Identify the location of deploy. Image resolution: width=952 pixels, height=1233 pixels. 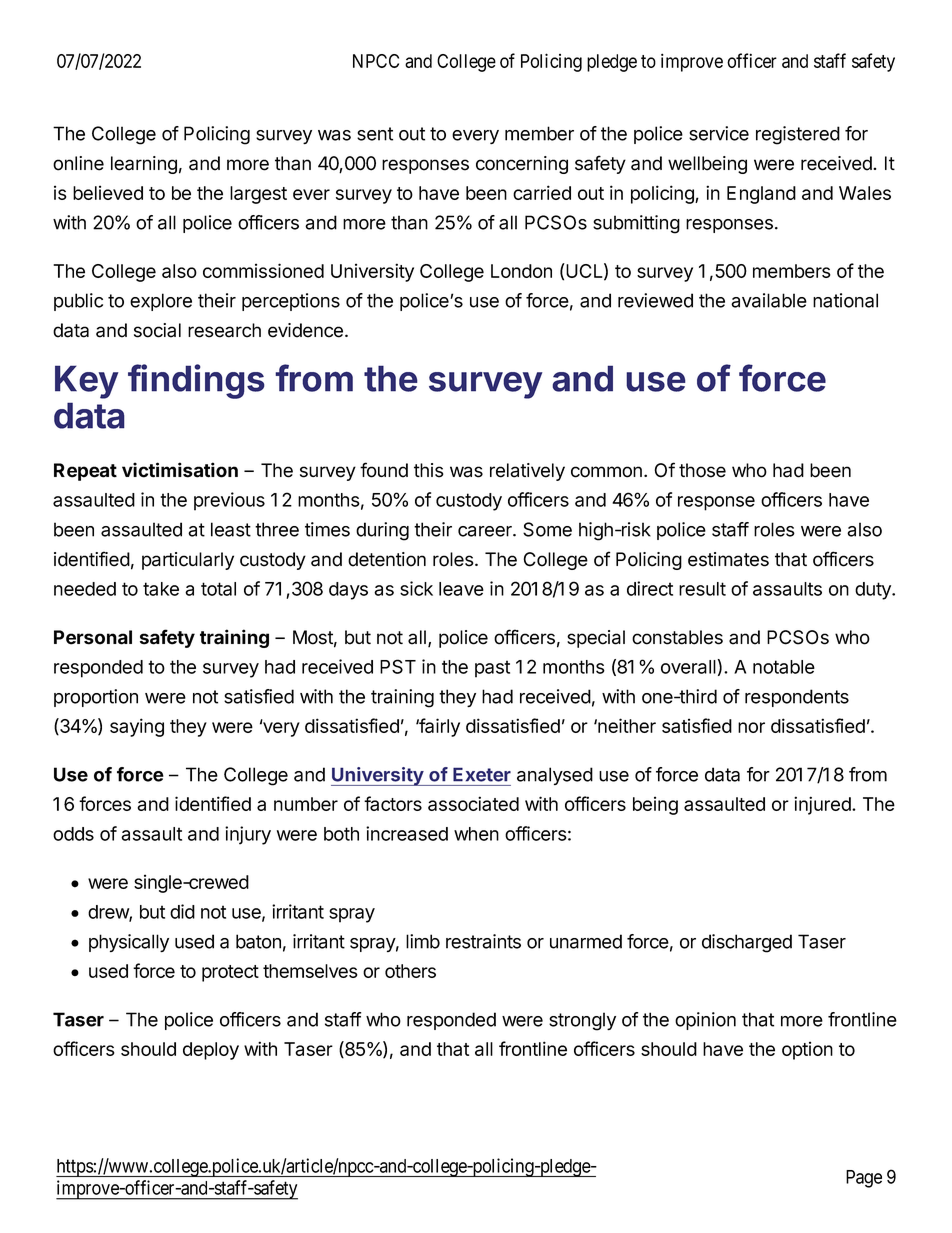
(211, 1051).
